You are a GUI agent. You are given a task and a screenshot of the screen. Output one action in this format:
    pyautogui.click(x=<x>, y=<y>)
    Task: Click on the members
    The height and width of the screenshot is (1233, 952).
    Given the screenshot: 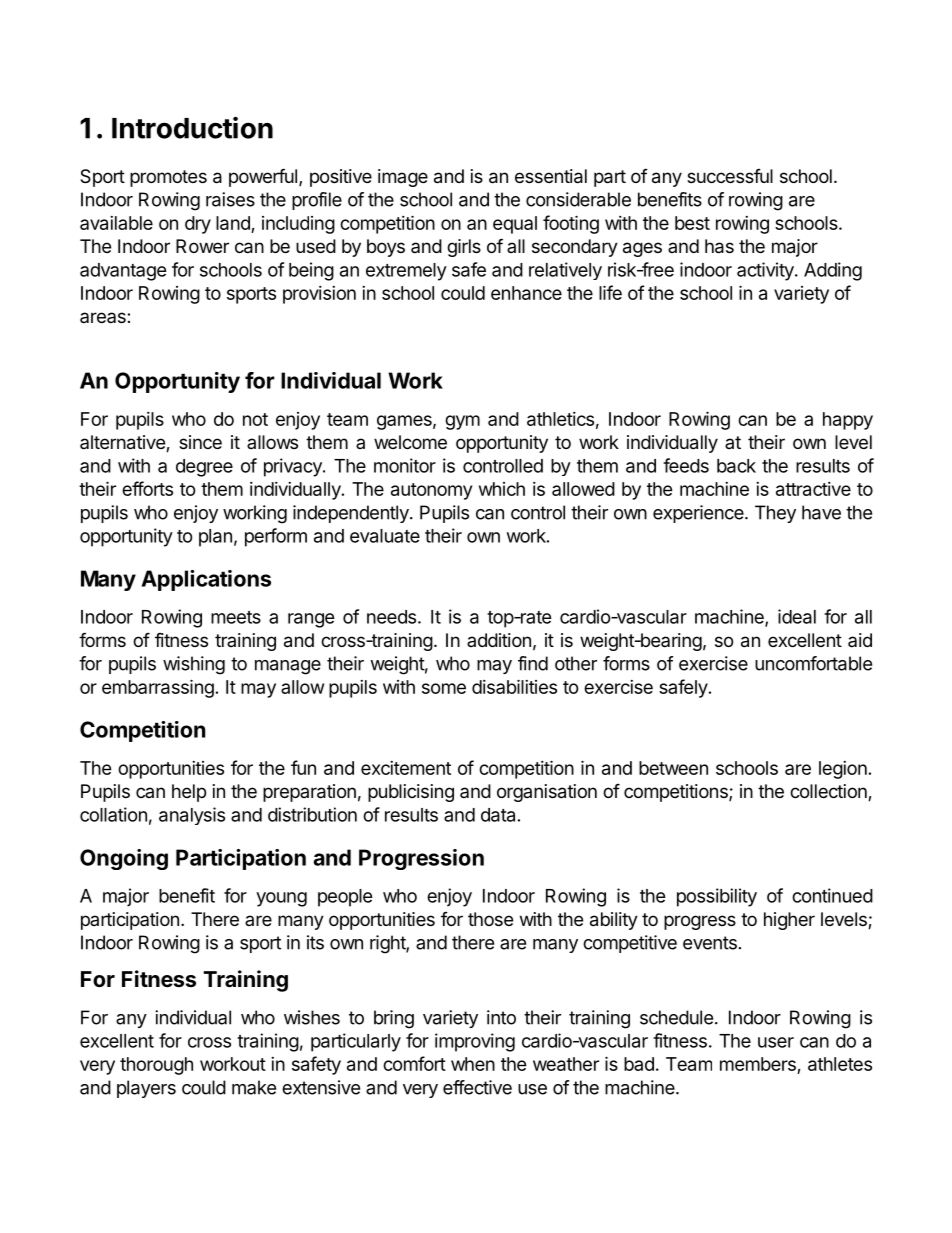 What is the action you would take?
    pyautogui.click(x=759, y=1065)
